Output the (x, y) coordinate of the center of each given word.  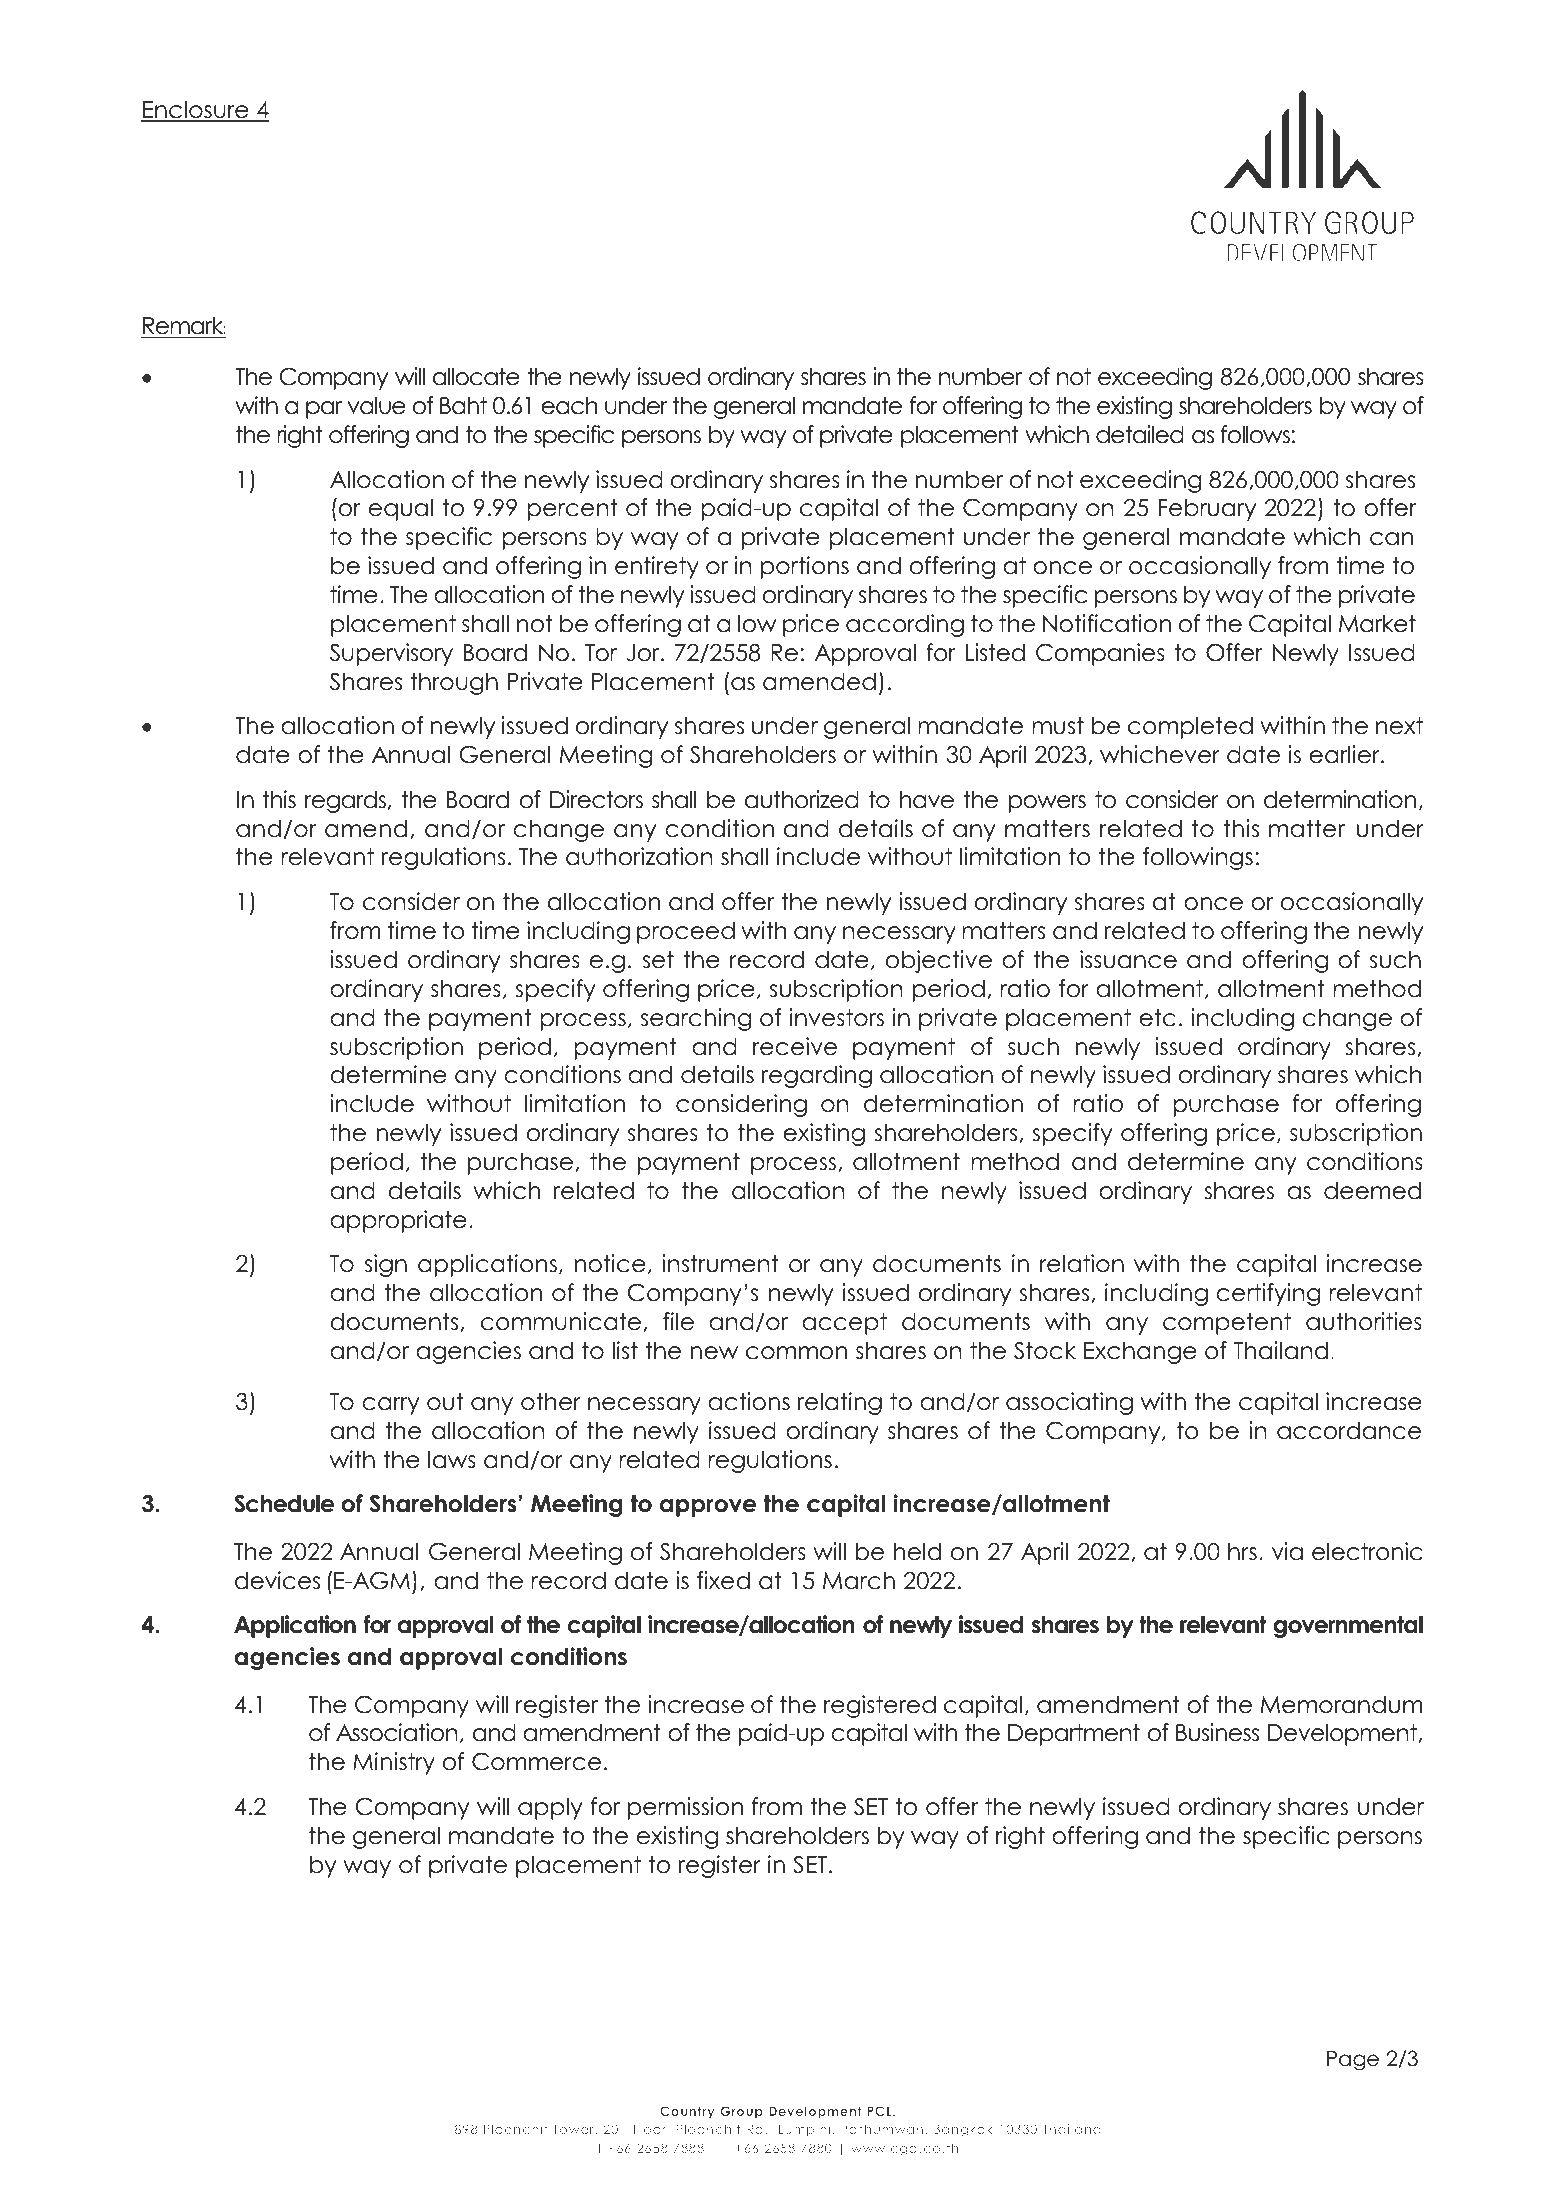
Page (1353, 2061)
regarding (817, 1076)
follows (1255, 434)
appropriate (398, 1221)
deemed (1372, 1190)
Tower (574, 2129)
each (569, 405)
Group (741, 2112)
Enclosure (196, 110)
